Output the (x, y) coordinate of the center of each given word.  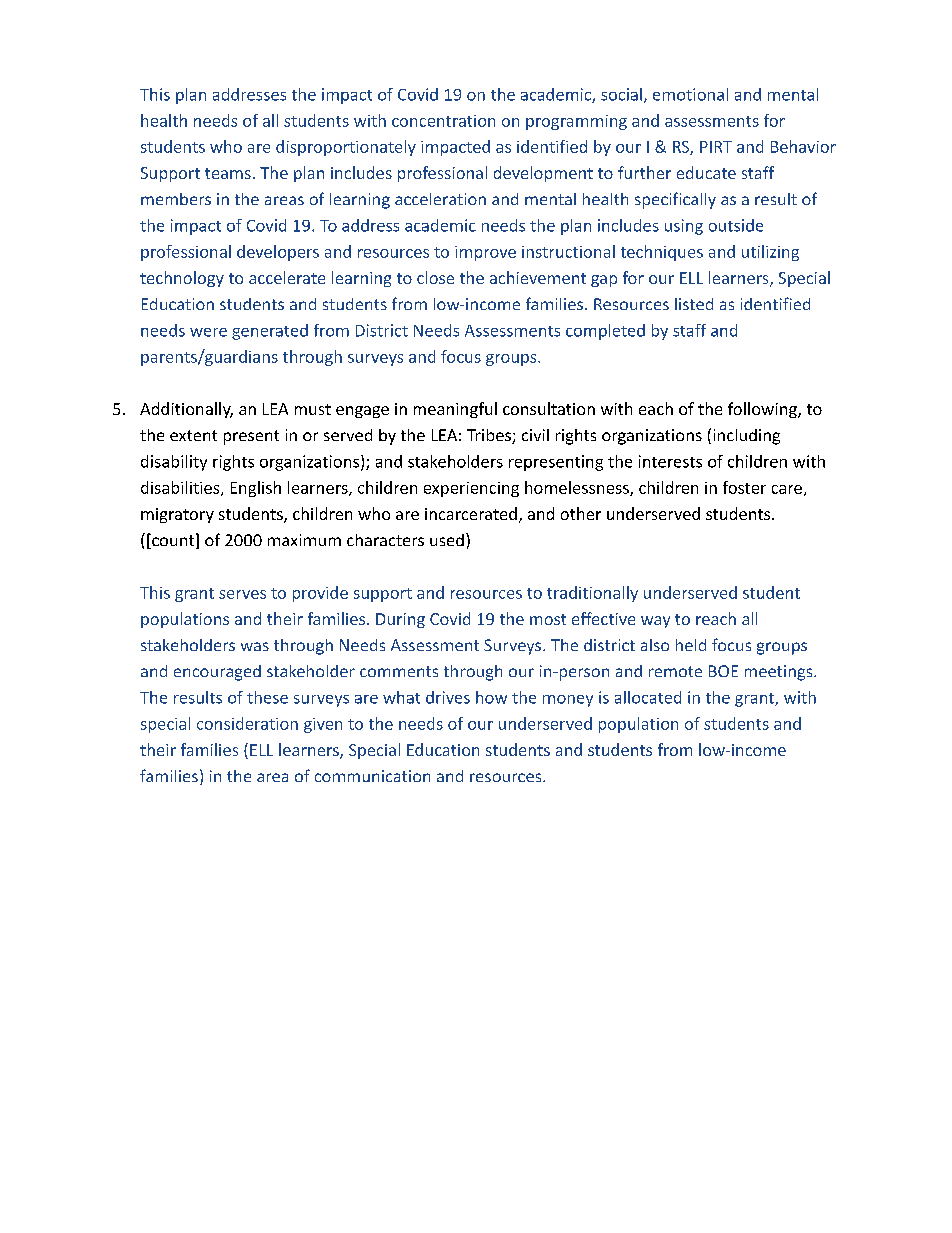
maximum (304, 540)
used (447, 540)
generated (270, 332)
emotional (690, 94)
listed (694, 304)
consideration (247, 723)
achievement (538, 277)
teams (228, 173)
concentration (443, 121)
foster (744, 487)
